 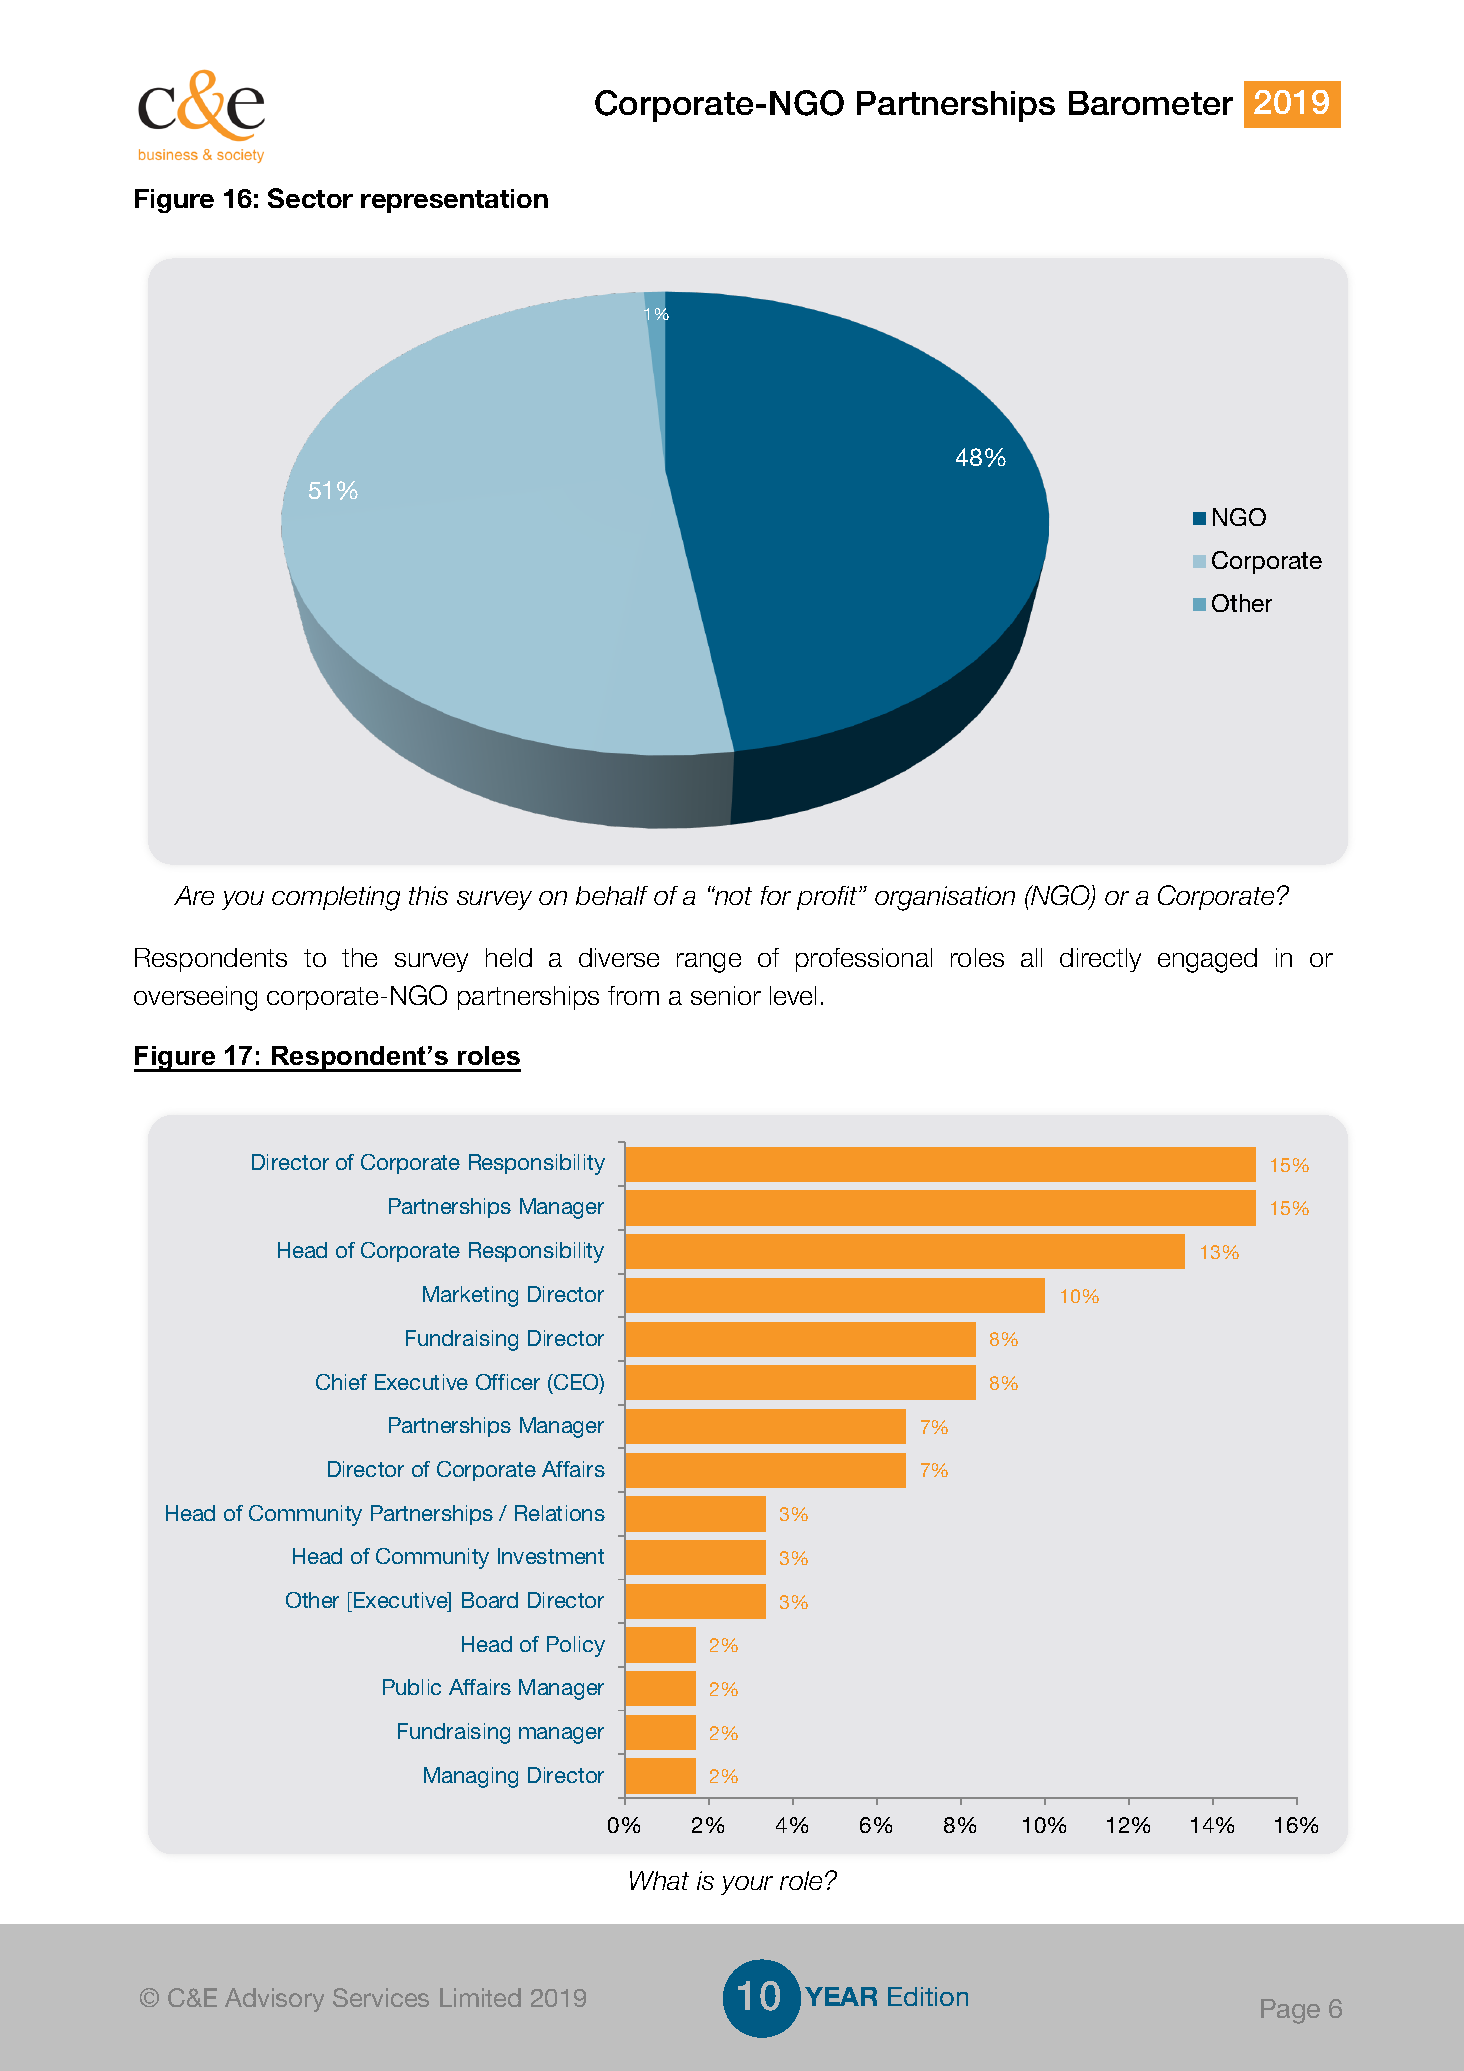 What do you see at coordinates (726, 995) in the document?
I see `senior` at bounding box center [726, 995].
